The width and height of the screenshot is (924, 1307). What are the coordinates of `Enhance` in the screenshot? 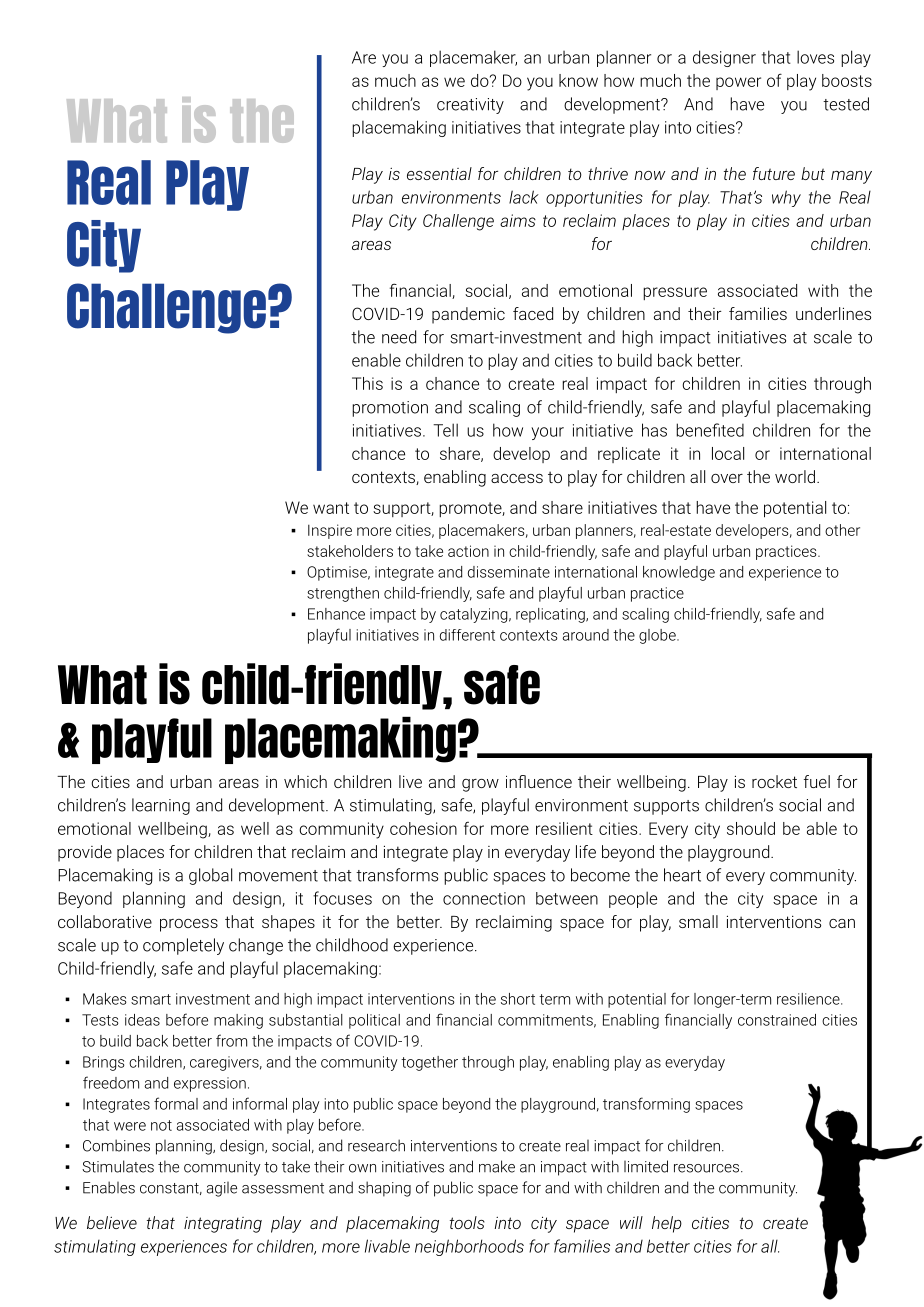 It's located at (336, 614).
